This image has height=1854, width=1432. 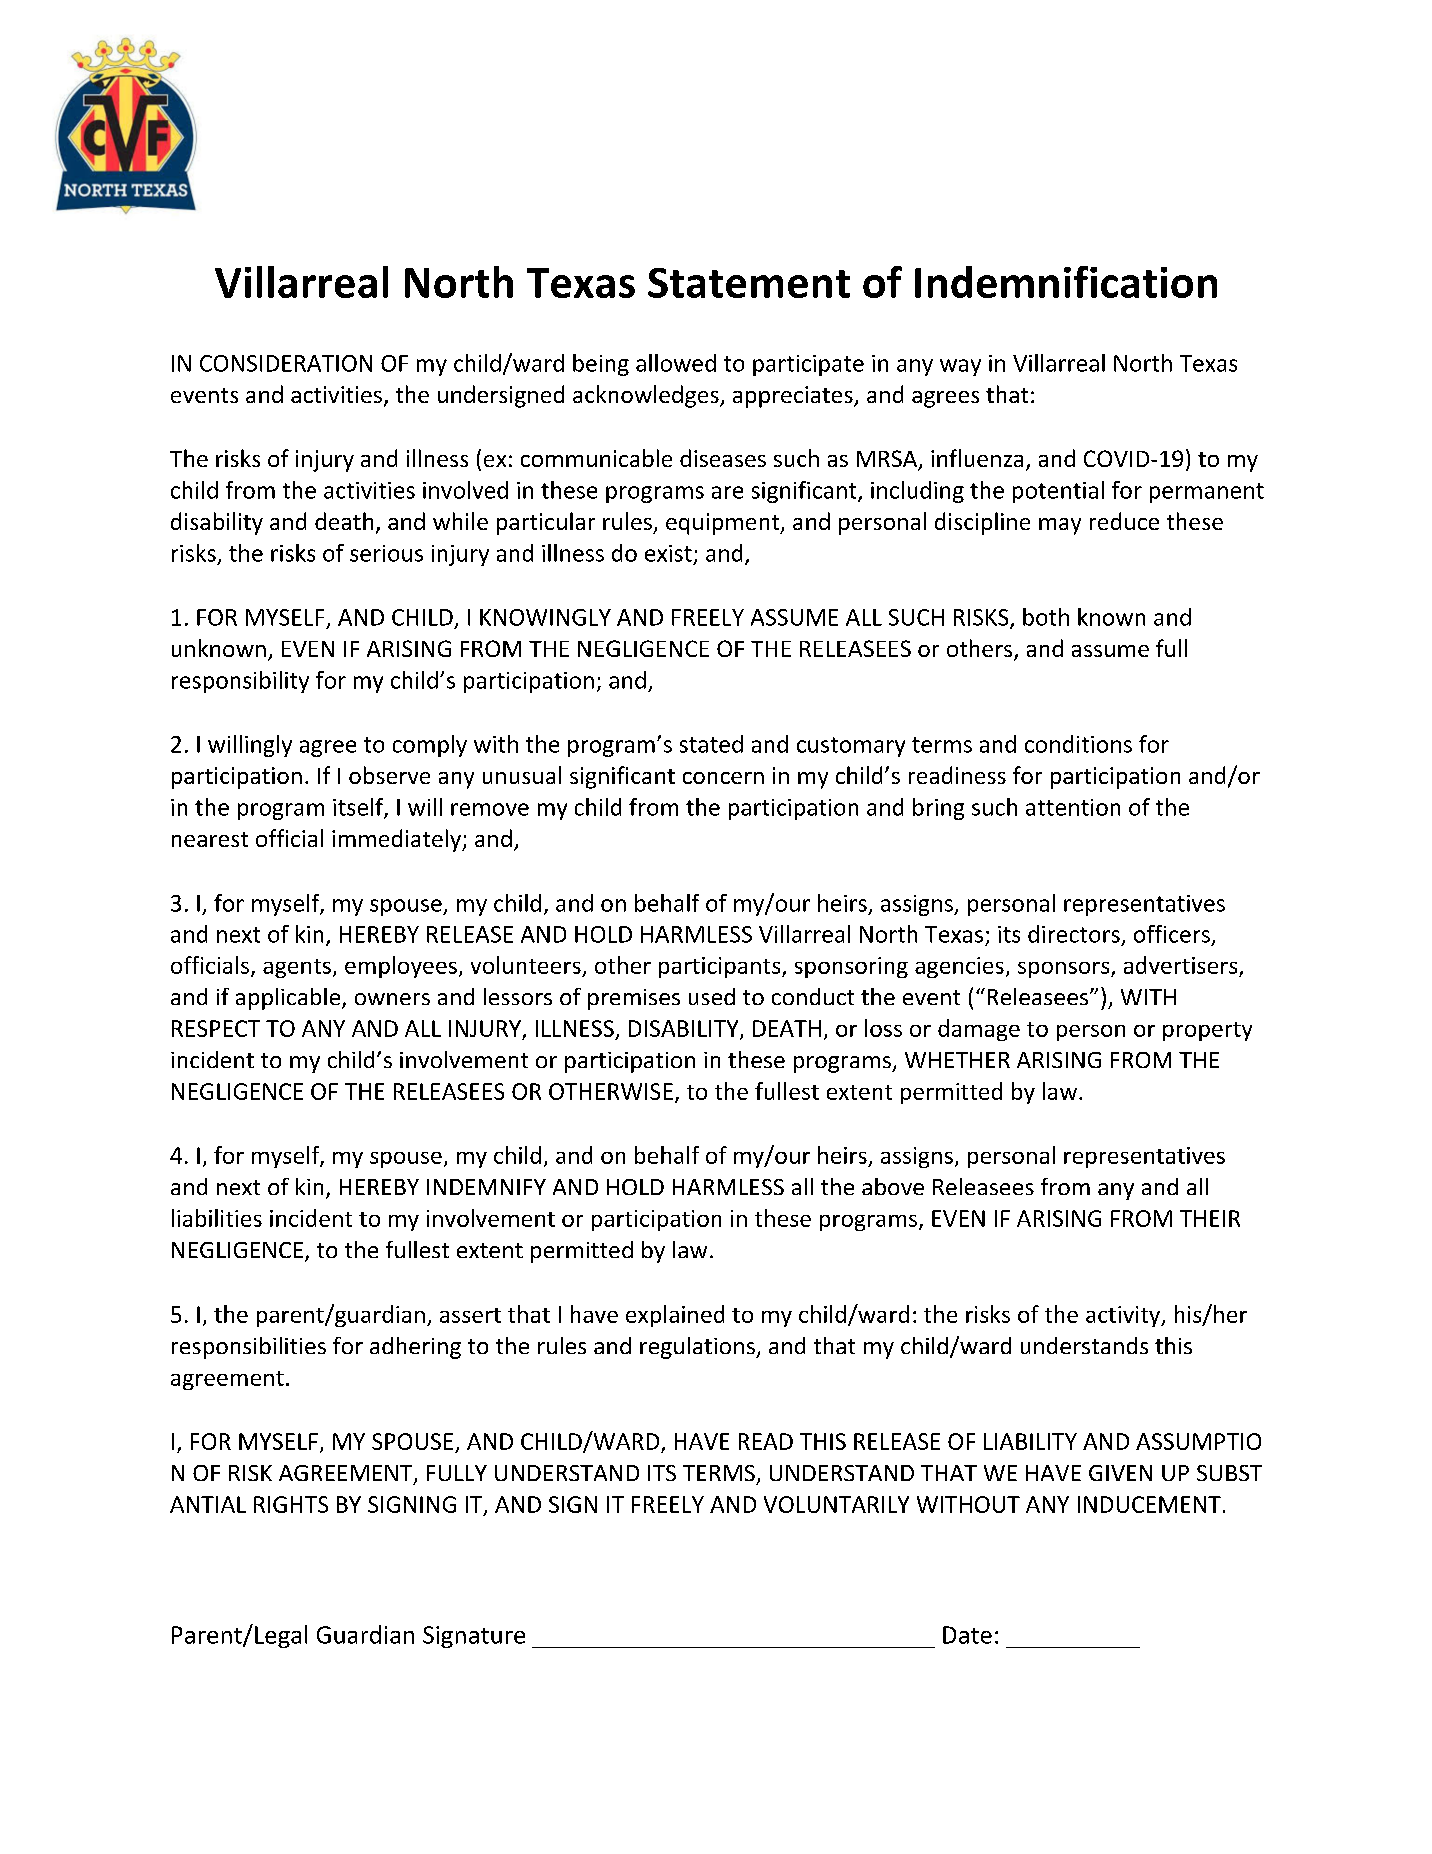 I want to click on CONSIDERATION, so click(x=286, y=363).
